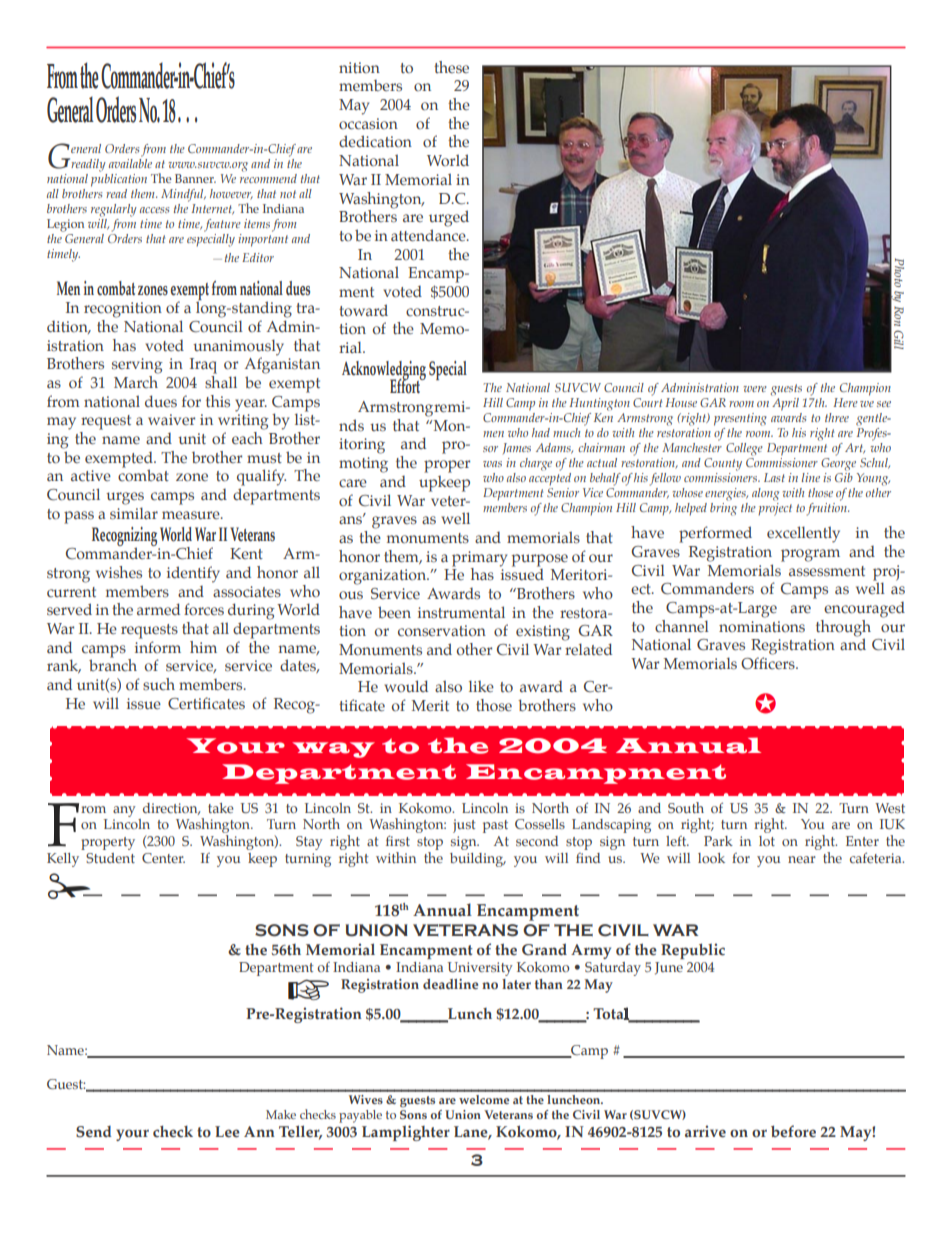 The image size is (952, 1233). I want to click on urged, so click(449, 218).
